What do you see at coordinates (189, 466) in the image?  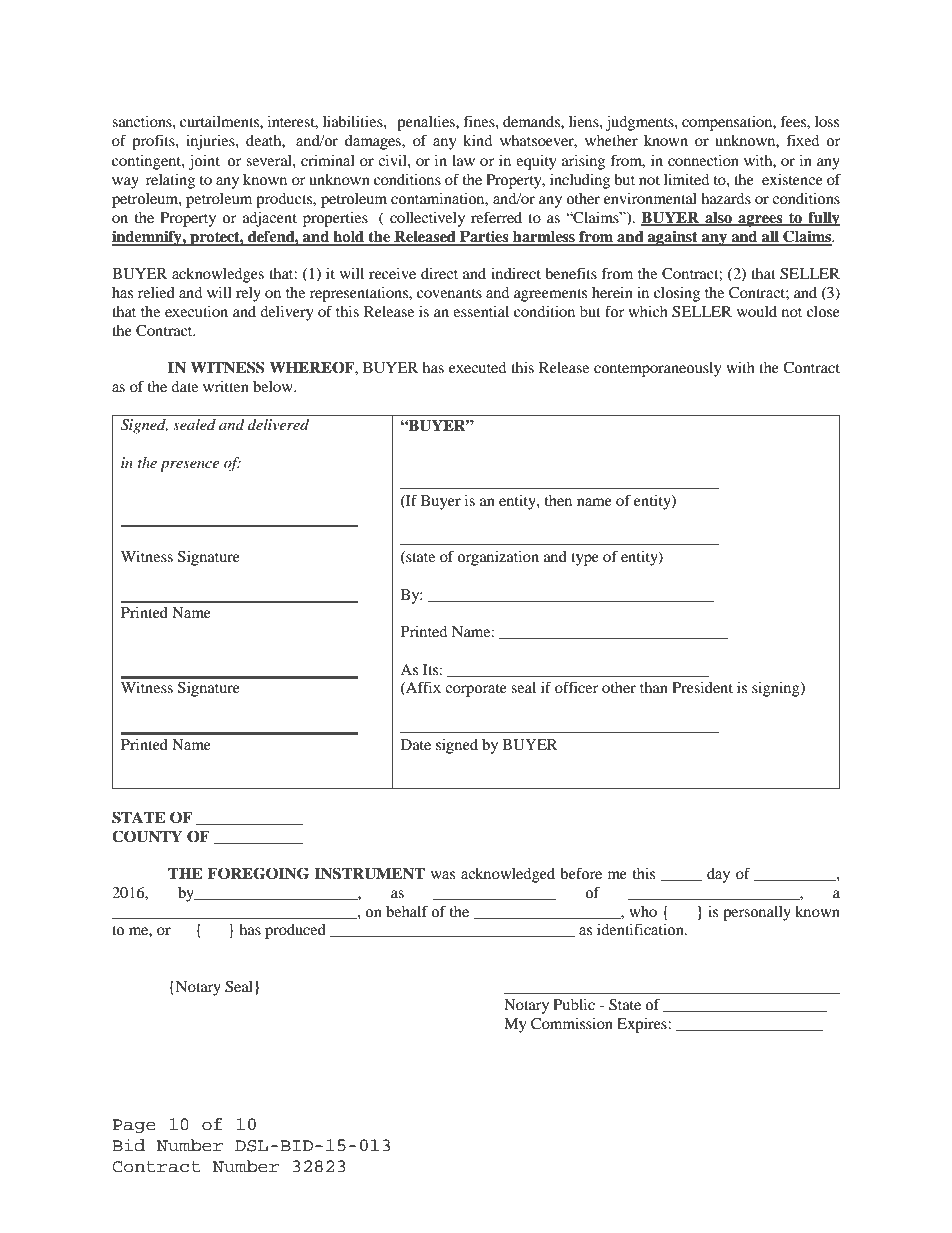 I see `presence` at bounding box center [189, 466].
